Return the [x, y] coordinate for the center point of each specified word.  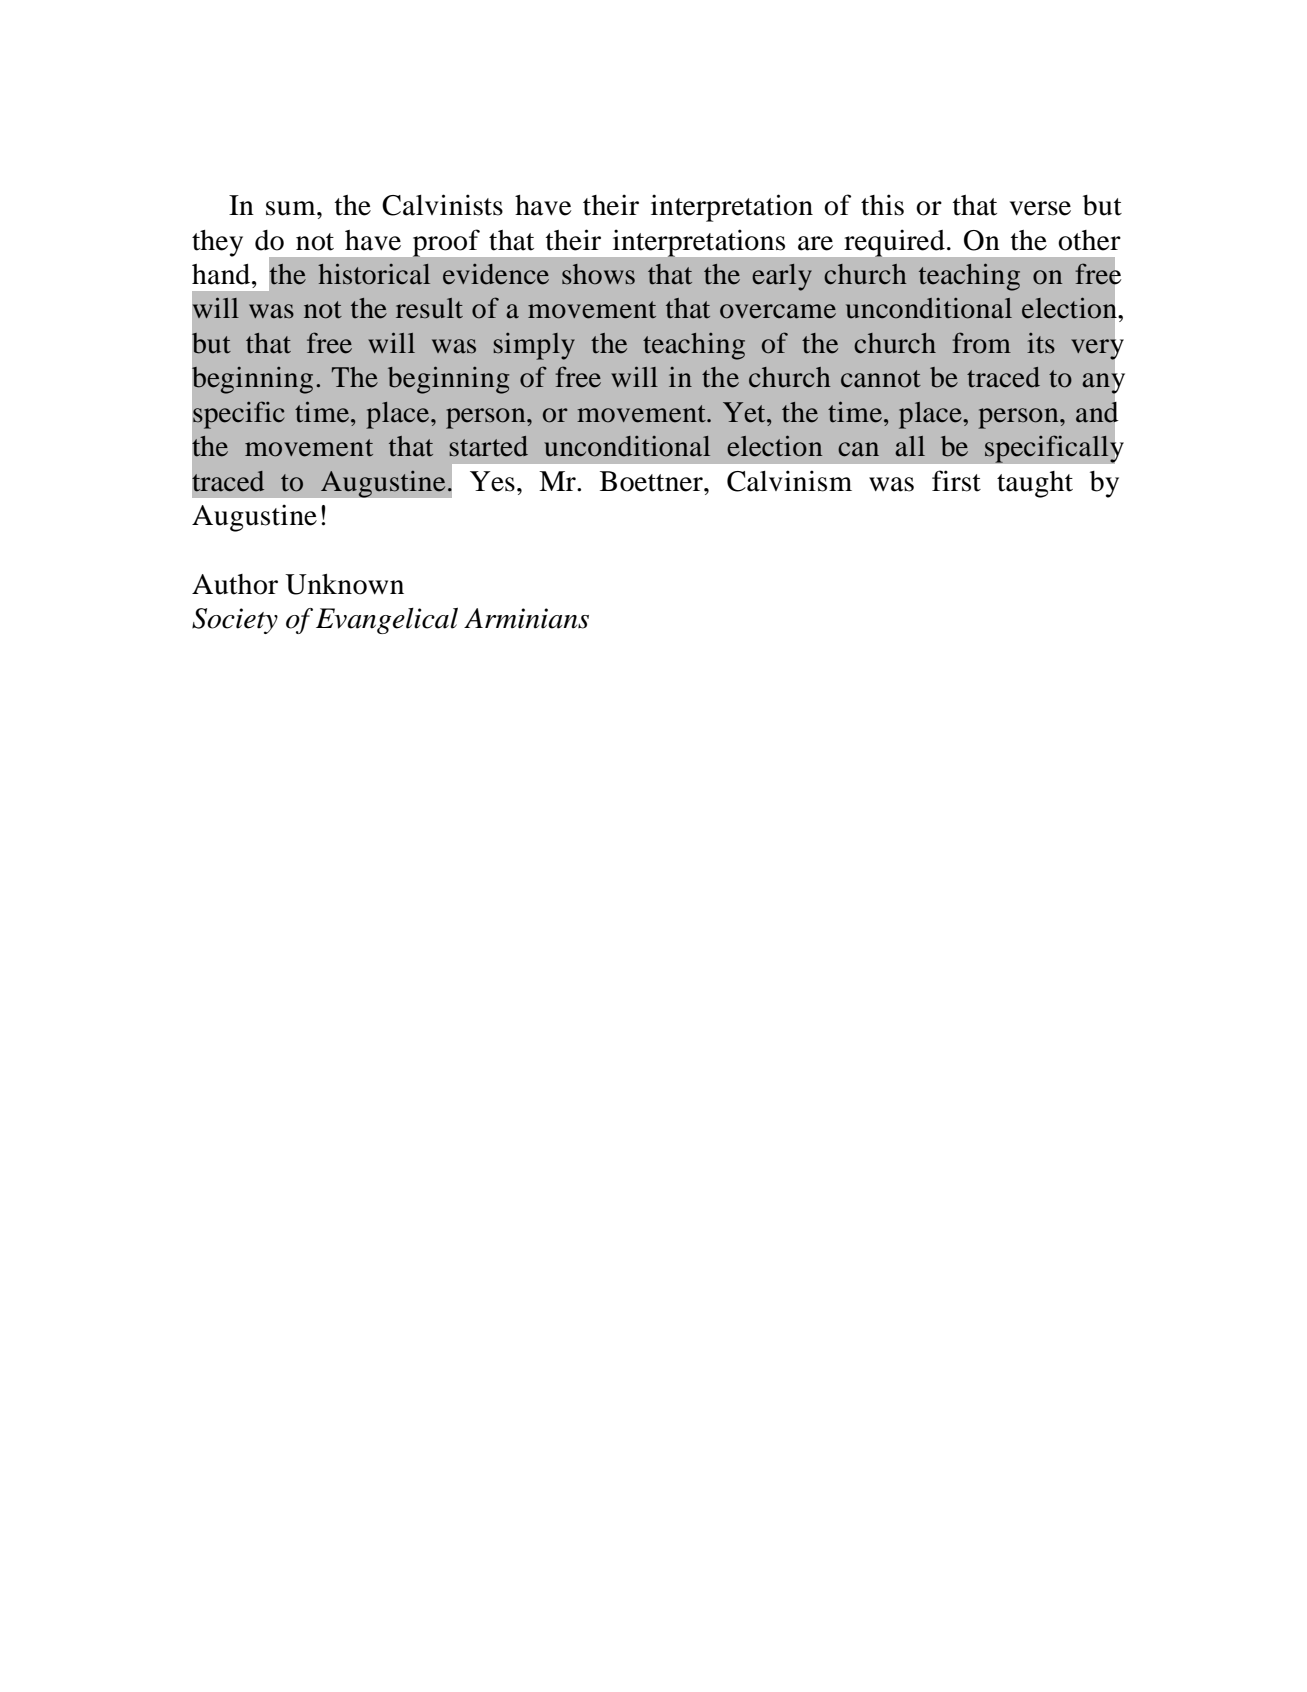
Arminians [526, 618]
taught [1035, 484]
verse [1040, 208]
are [815, 243]
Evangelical [387, 620]
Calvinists [442, 205]
